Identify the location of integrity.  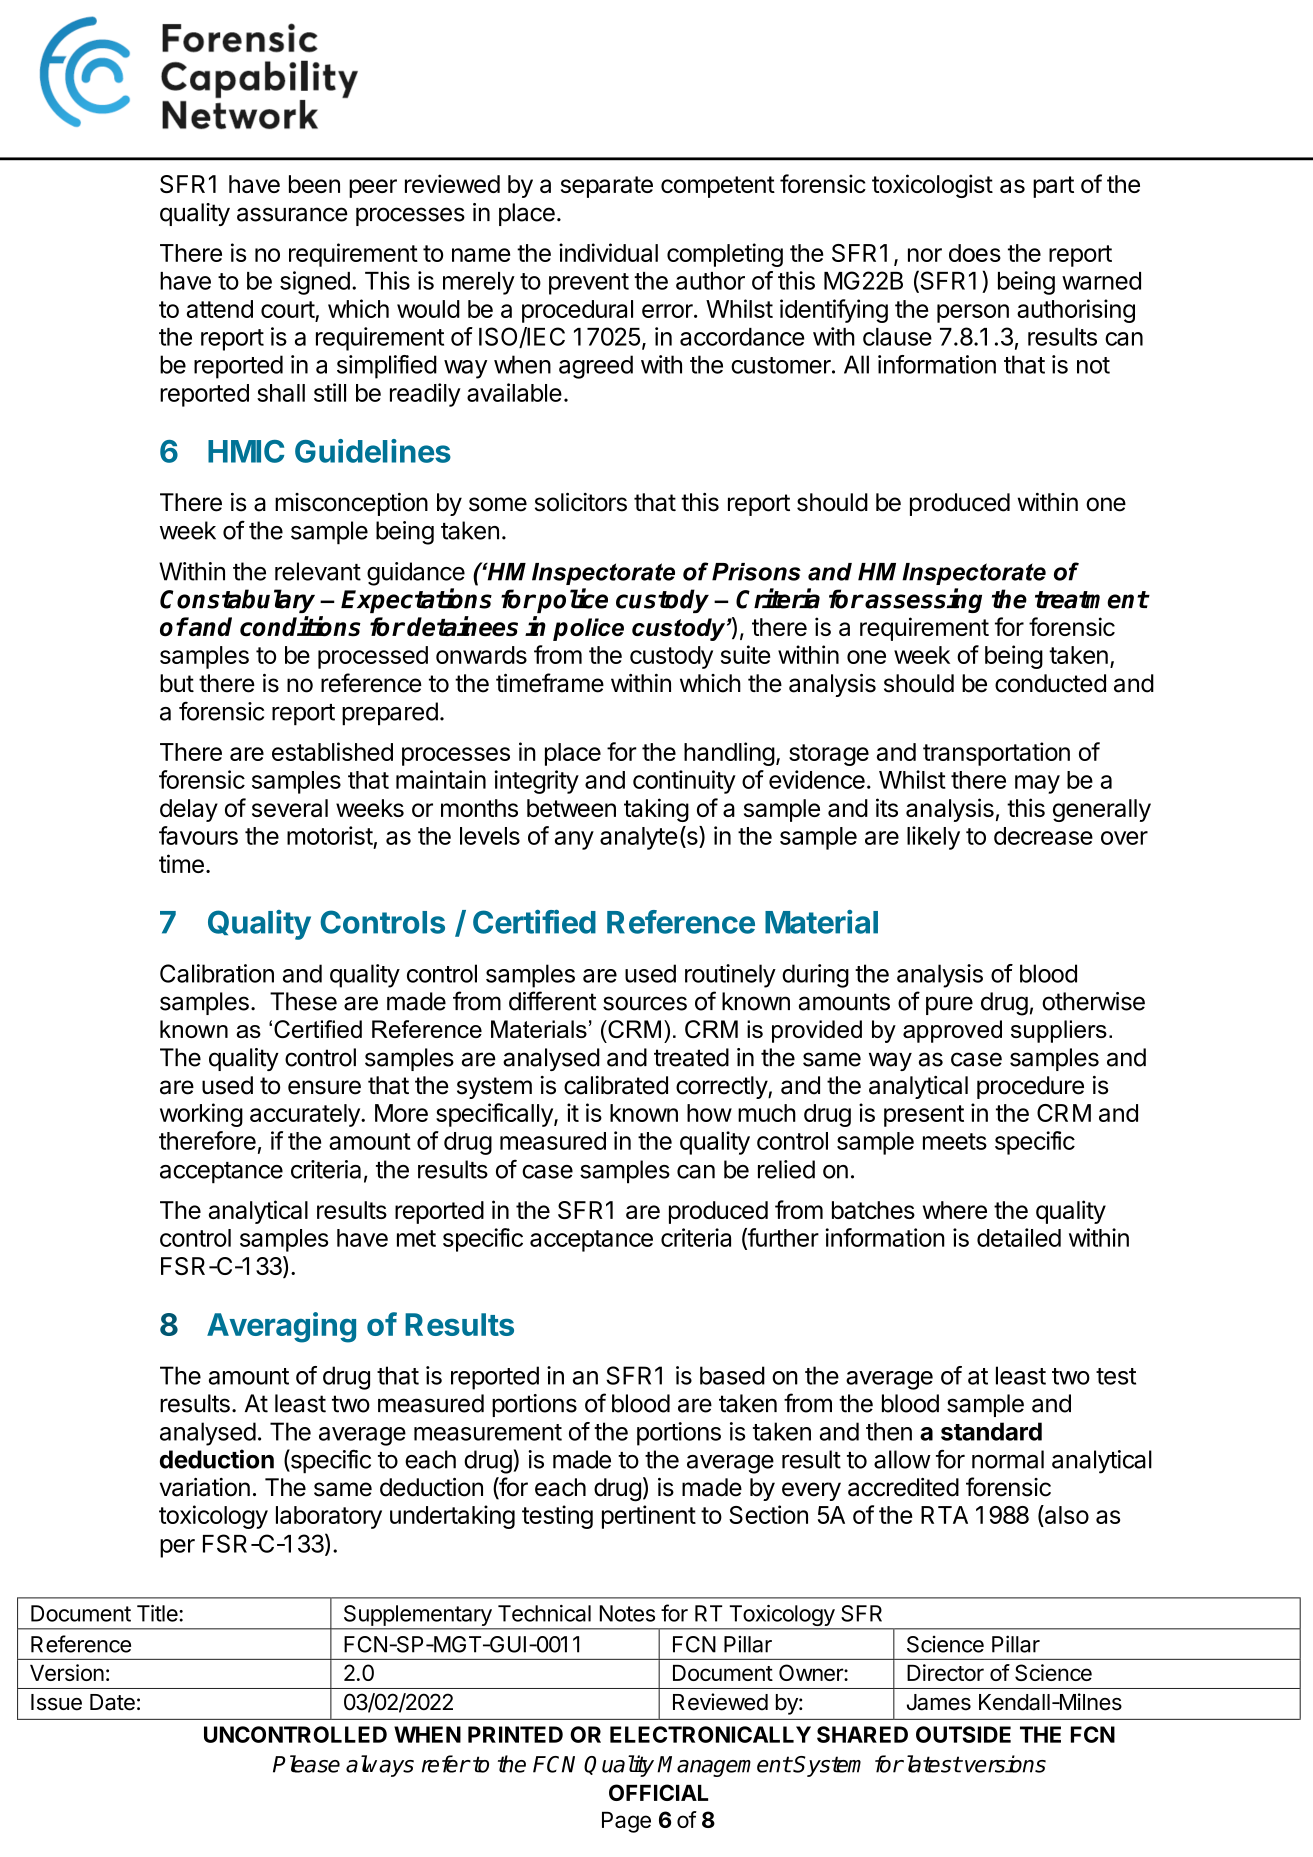
(536, 782).
